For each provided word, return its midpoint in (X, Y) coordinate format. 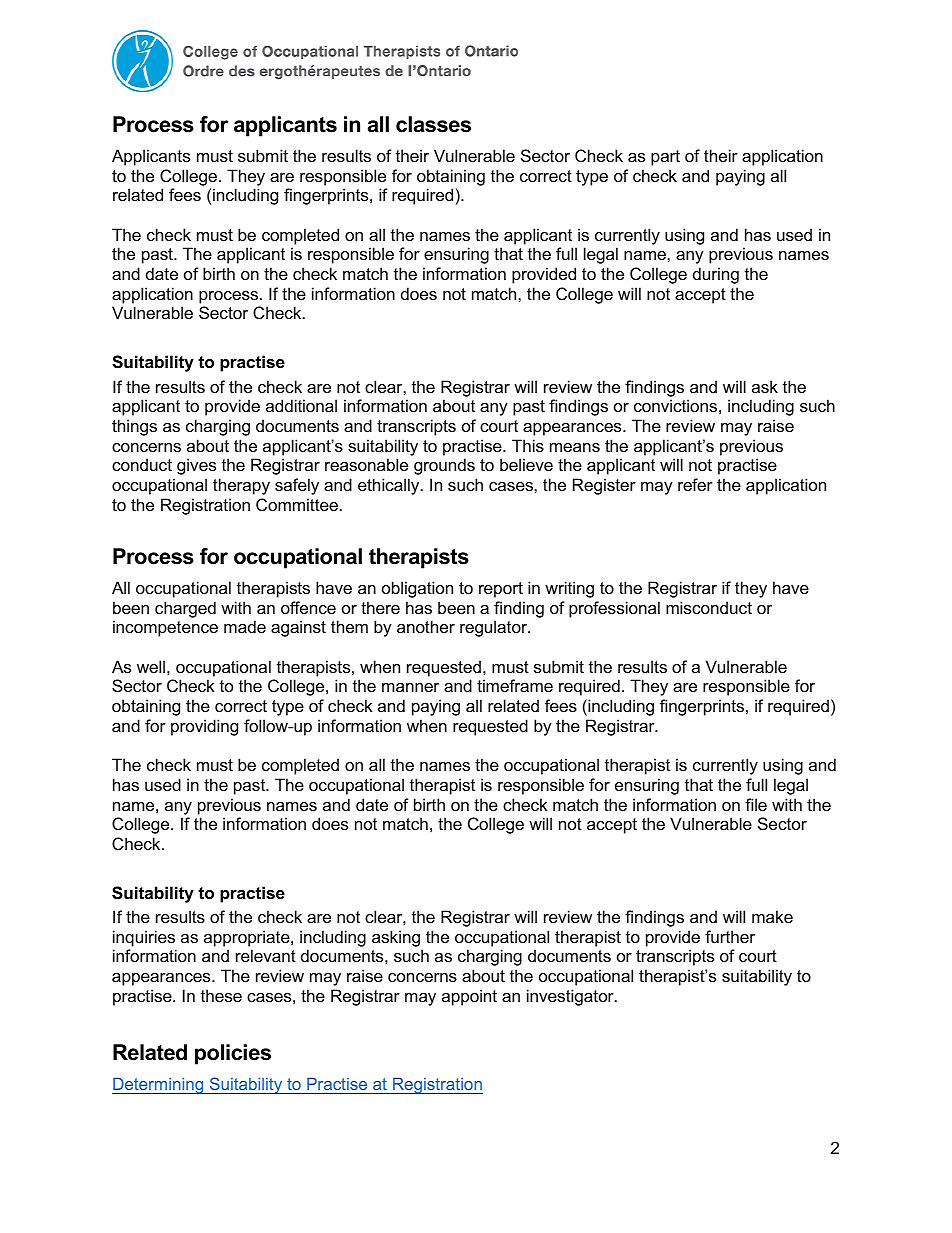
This (528, 445)
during (716, 275)
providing (204, 727)
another (426, 626)
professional (614, 609)
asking (396, 938)
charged (185, 609)
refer (695, 484)
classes (433, 124)
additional (301, 405)
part (665, 158)
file (756, 804)
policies (233, 1054)
